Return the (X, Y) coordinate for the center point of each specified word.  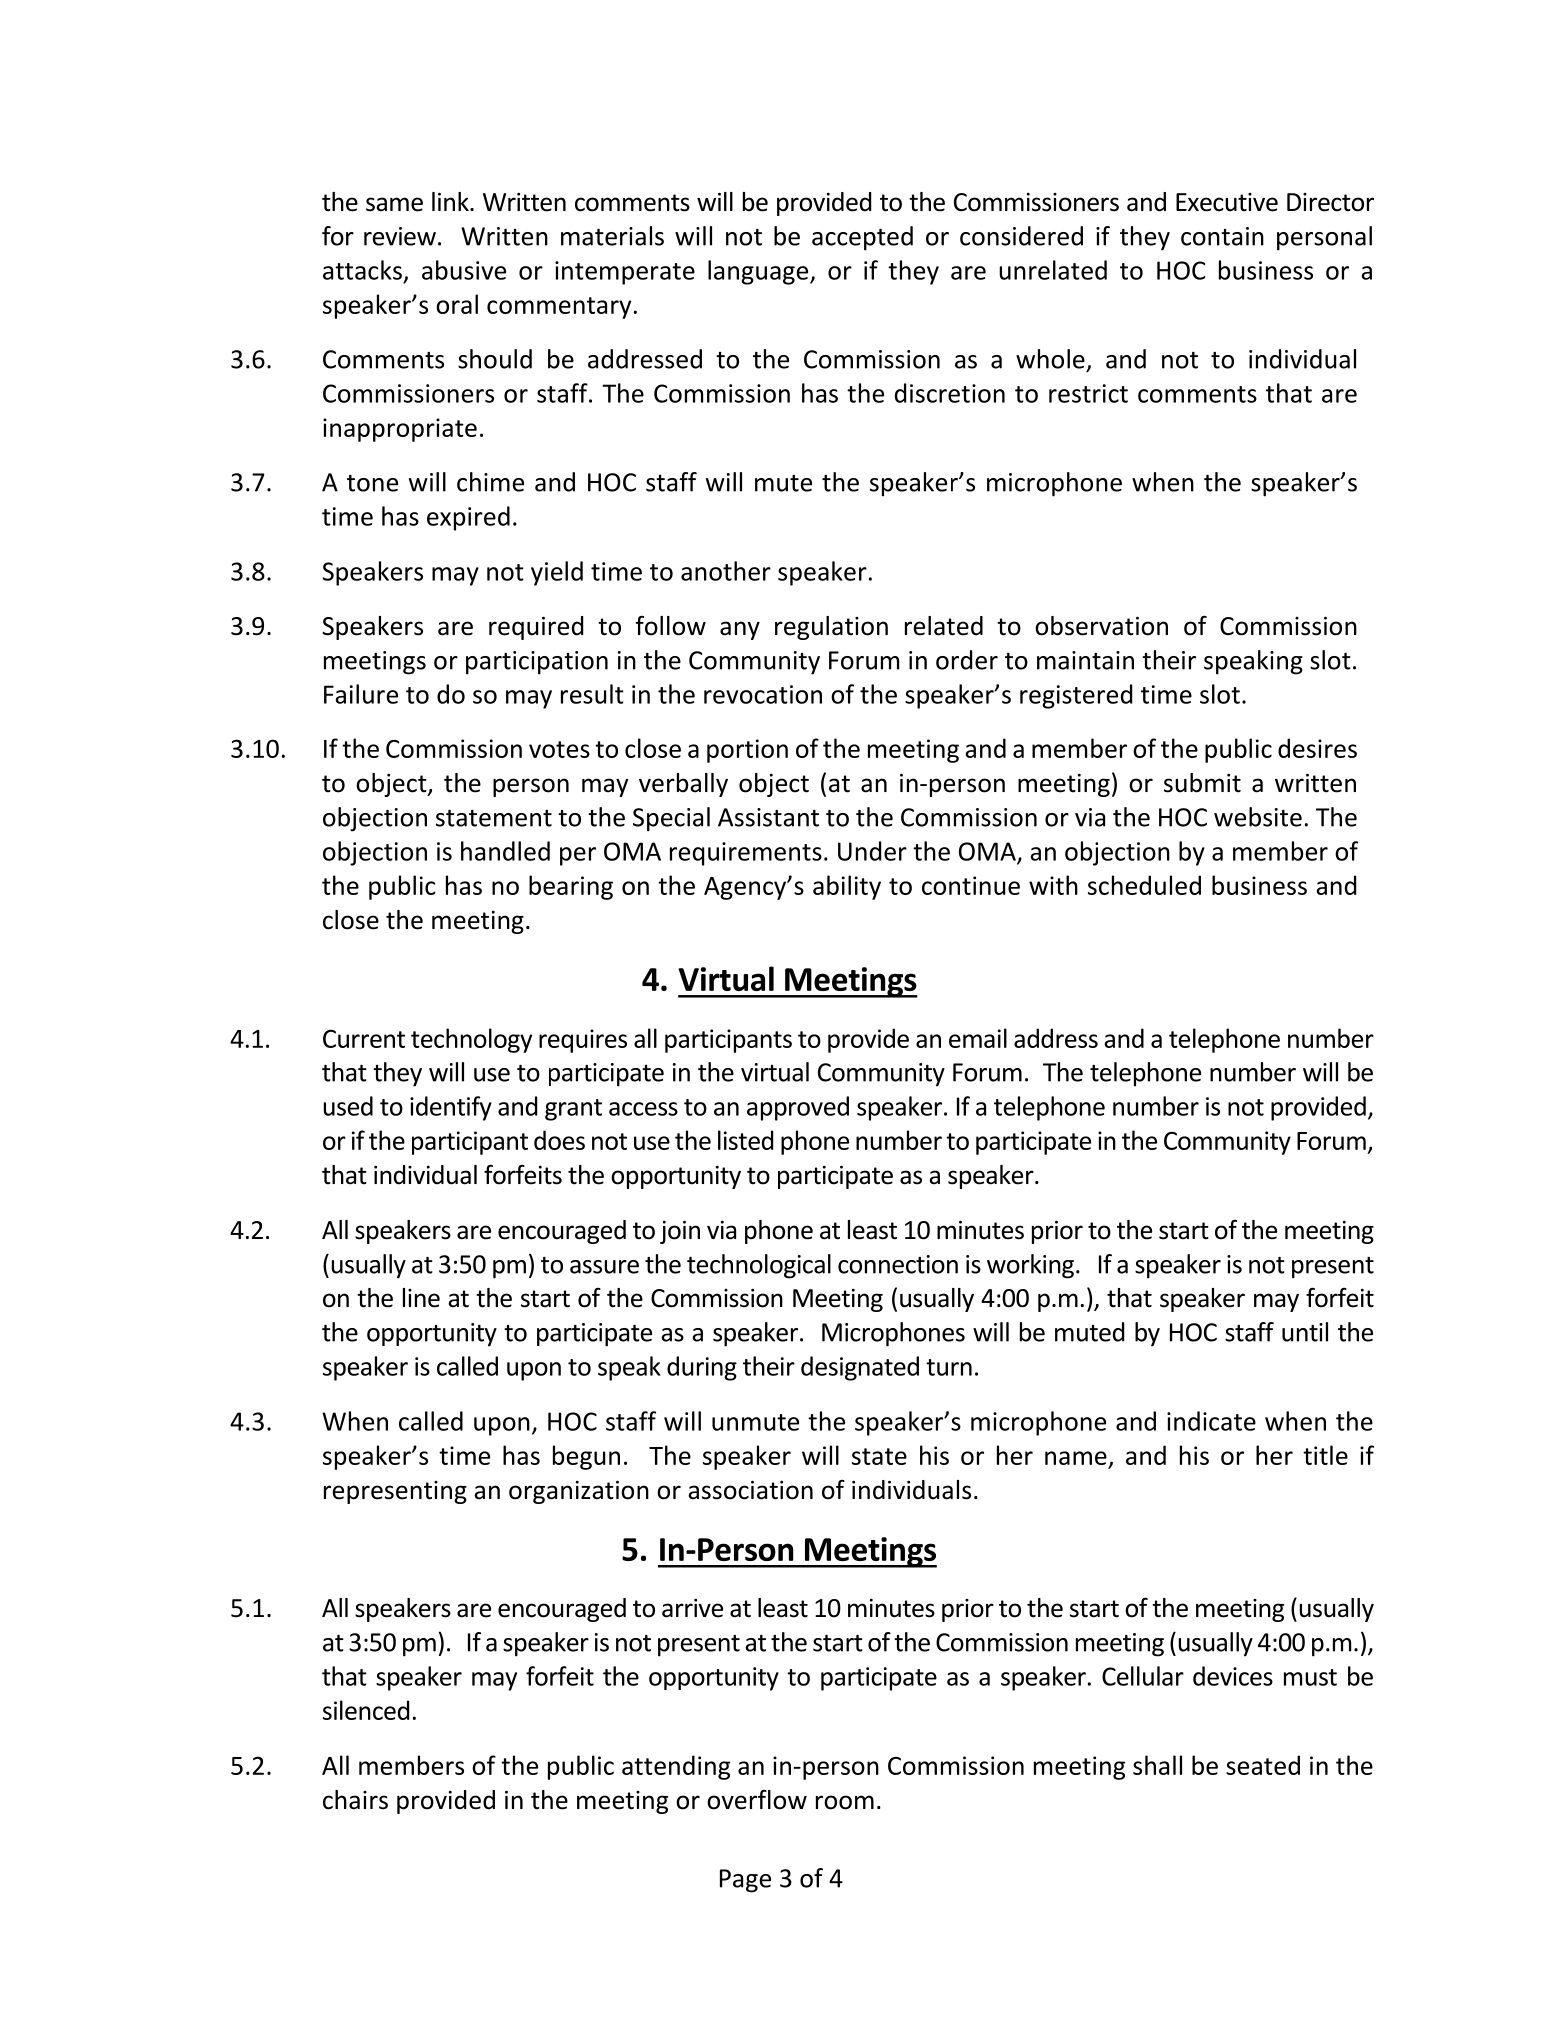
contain (1222, 236)
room (845, 1802)
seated (1263, 1765)
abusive (464, 270)
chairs (355, 1800)
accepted (862, 238)
